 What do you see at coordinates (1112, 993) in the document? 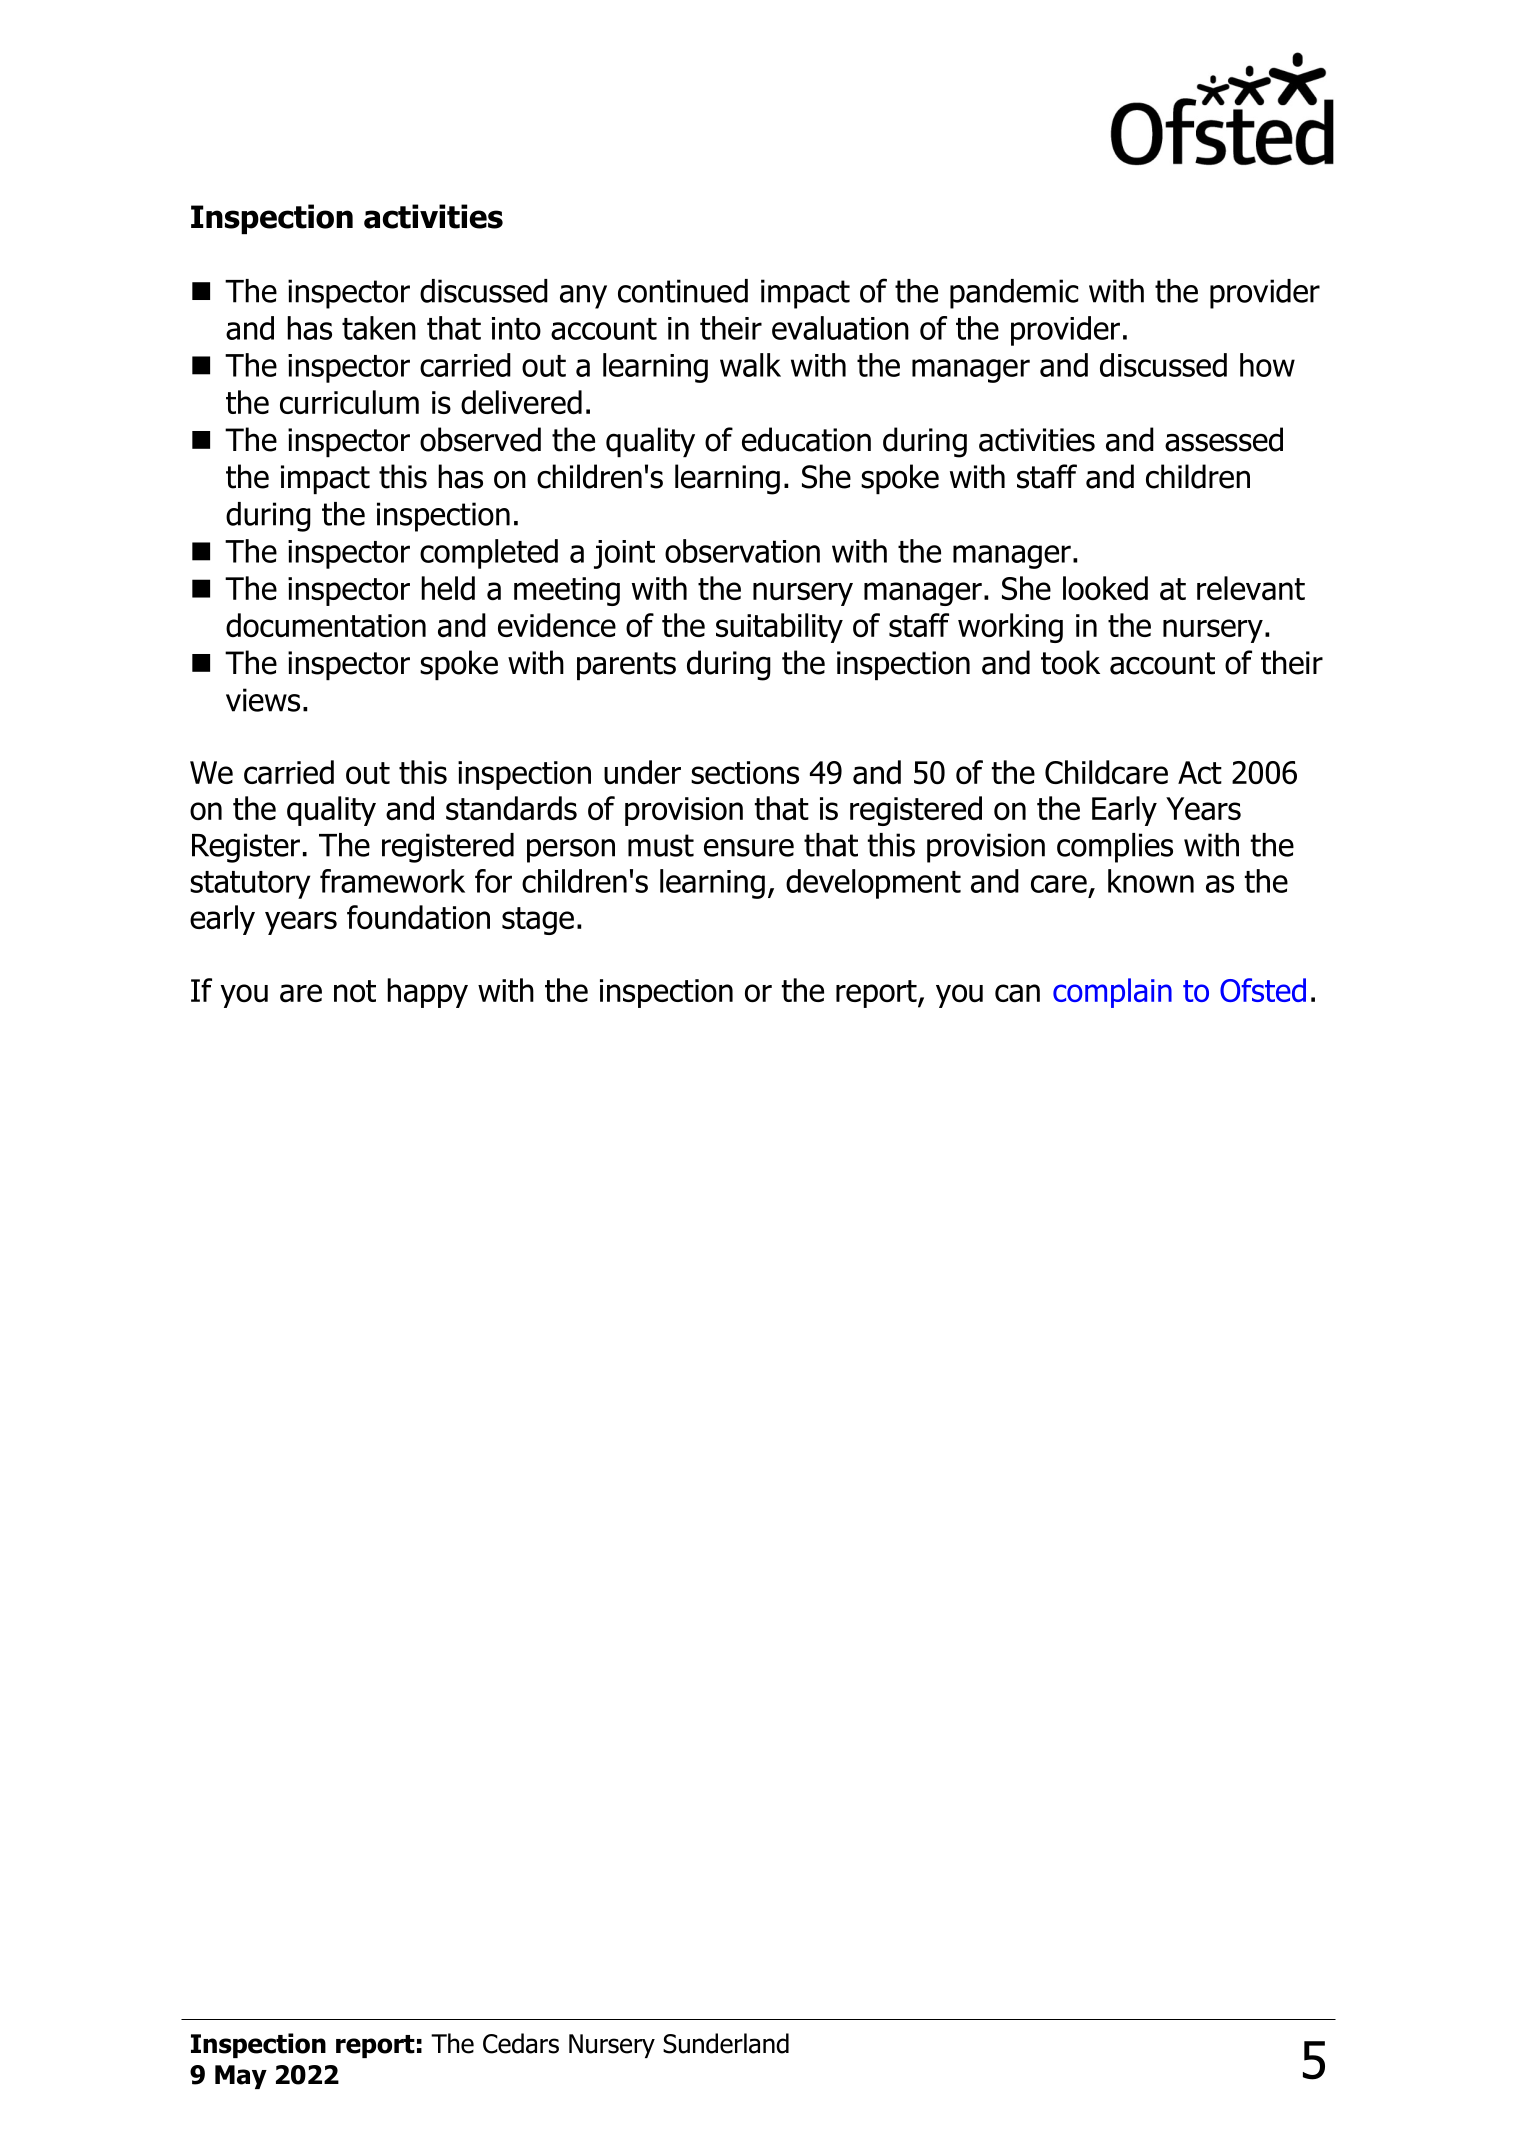
I see `complain` at bounding box center [1112, 993].
